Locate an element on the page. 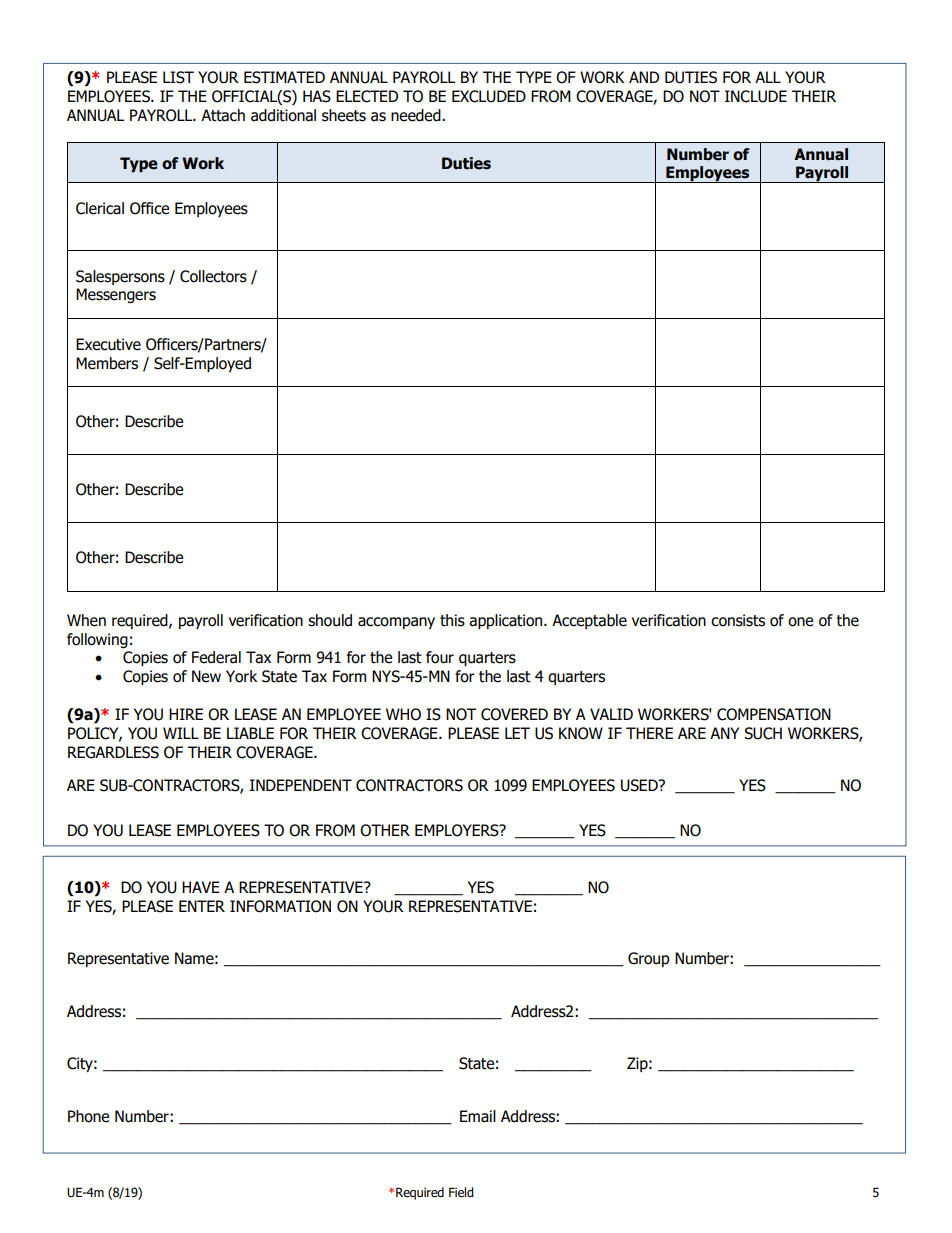 This image has height=1233, width=952. Phone is located at coordinates (88, 1116).
